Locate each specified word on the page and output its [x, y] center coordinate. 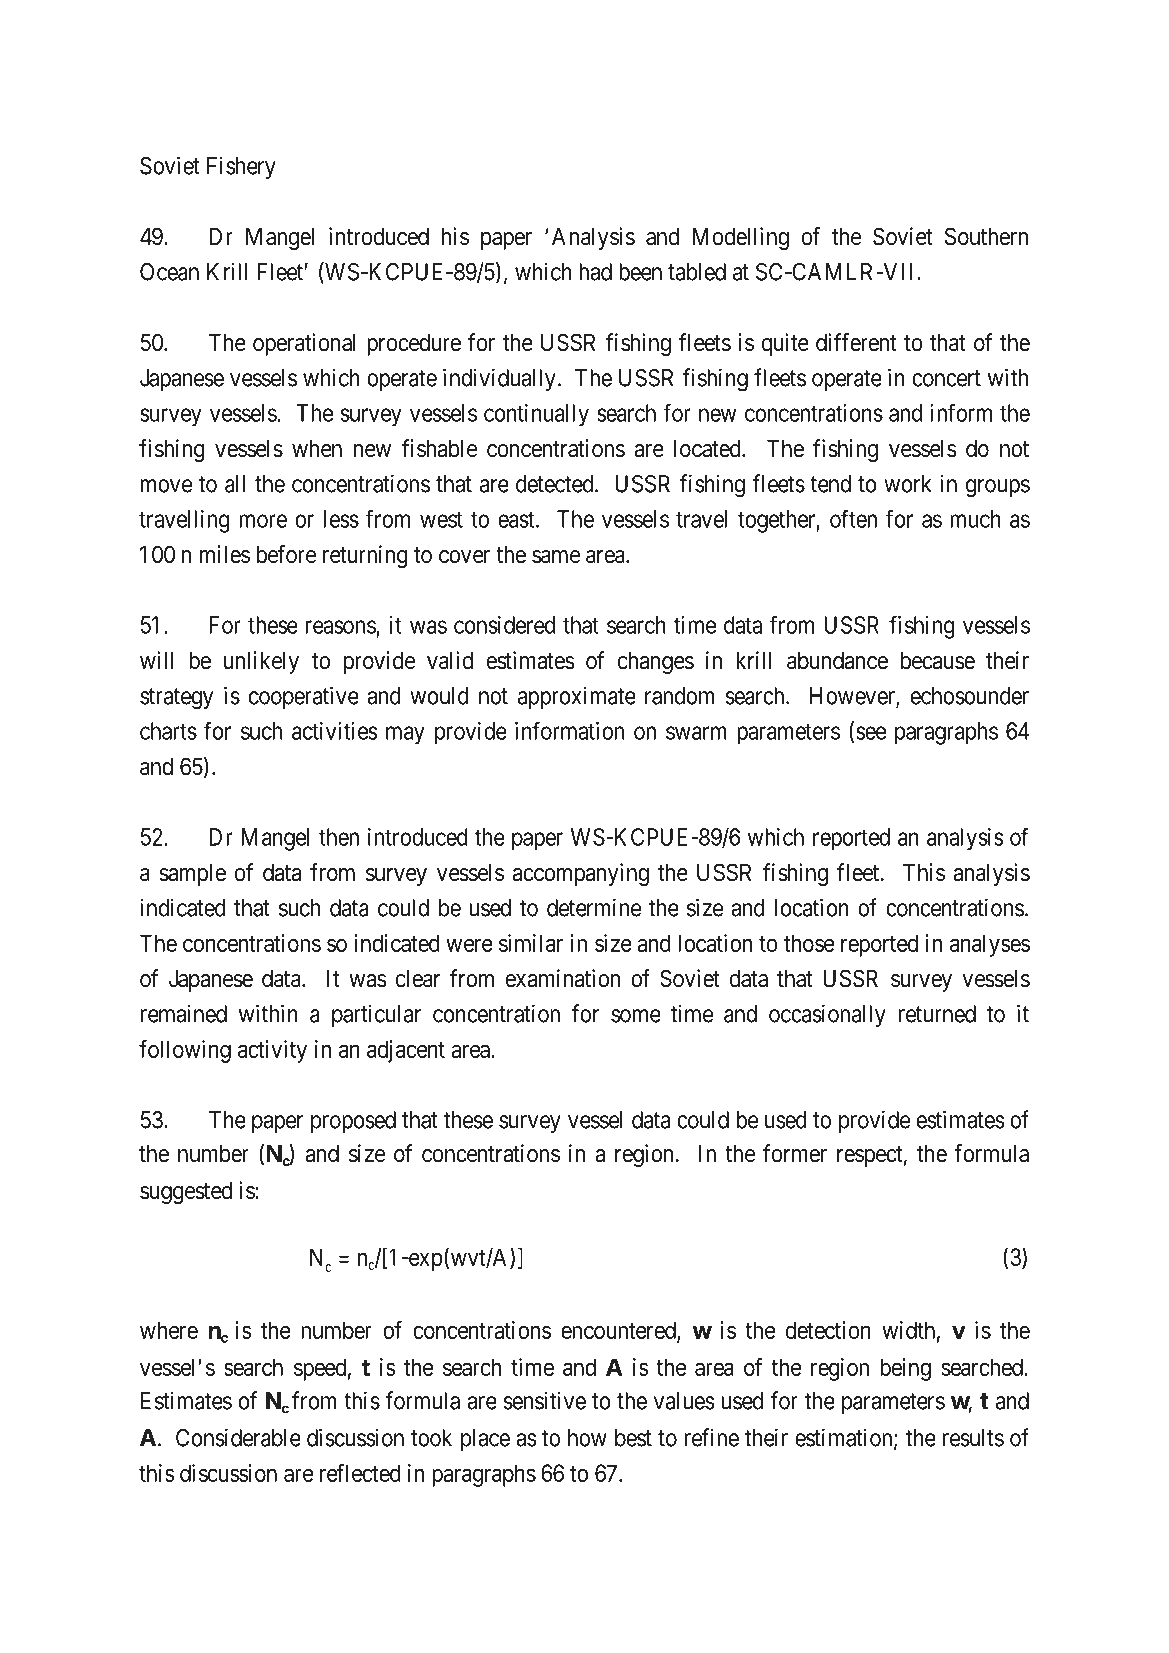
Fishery [241, 167]
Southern [986, 236]
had [595, 272]
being [905, 1369]
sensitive [544, 1400]
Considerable [238, 1437]
